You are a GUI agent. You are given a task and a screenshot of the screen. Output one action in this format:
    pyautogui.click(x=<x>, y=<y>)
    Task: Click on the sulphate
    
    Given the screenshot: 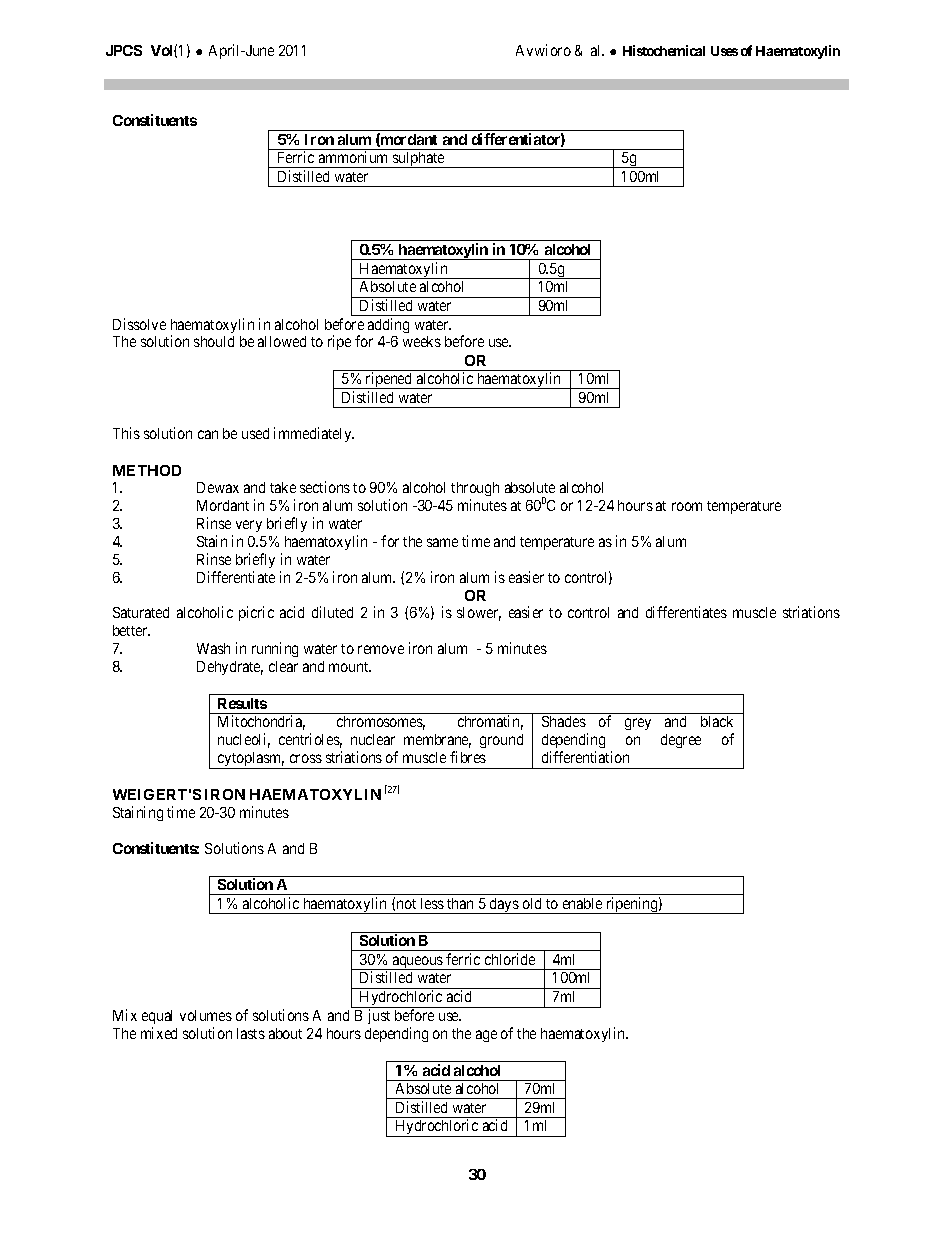 What is the action you would take?
    pyautogui.click(x=419, y=160)
